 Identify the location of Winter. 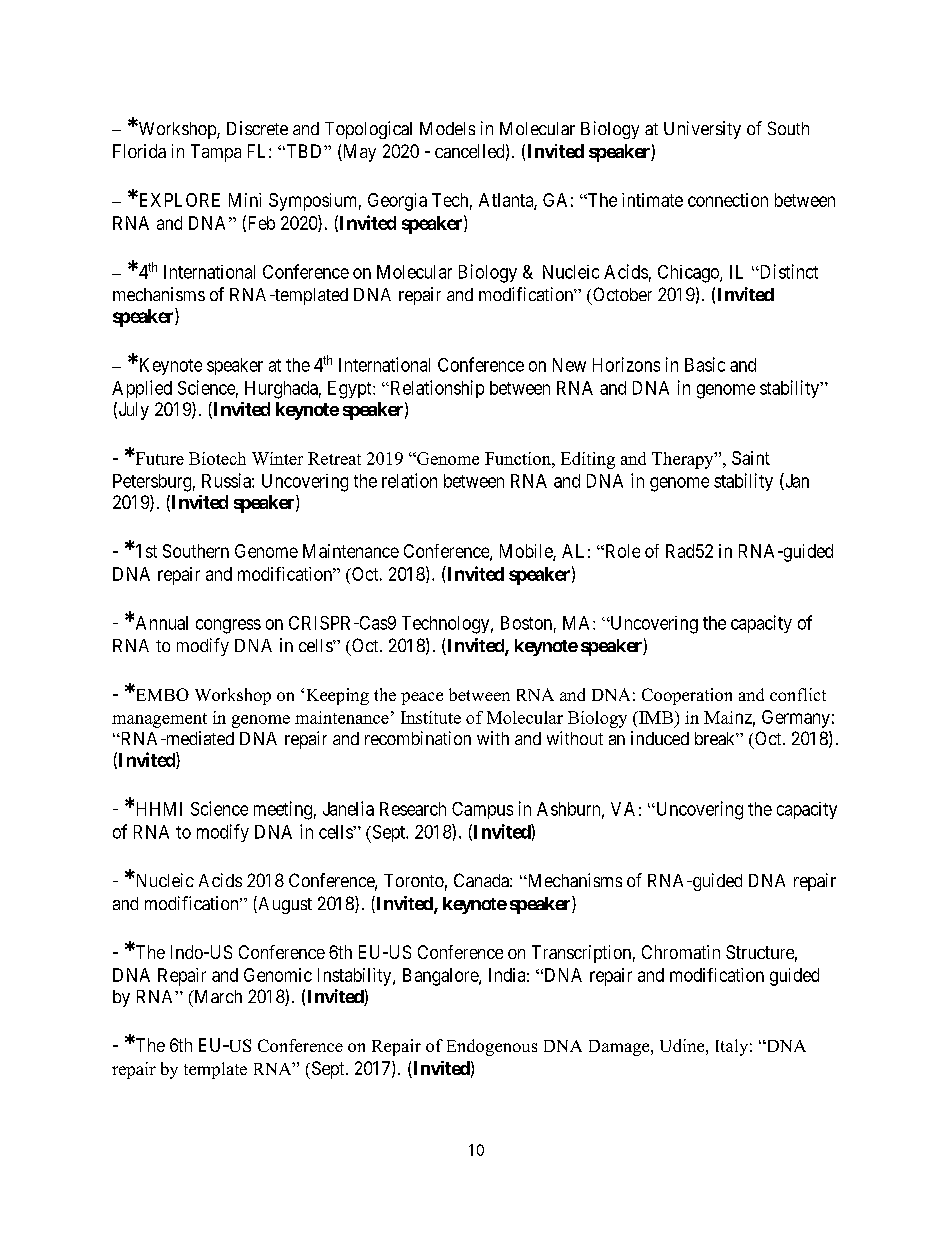
(277, 458).
